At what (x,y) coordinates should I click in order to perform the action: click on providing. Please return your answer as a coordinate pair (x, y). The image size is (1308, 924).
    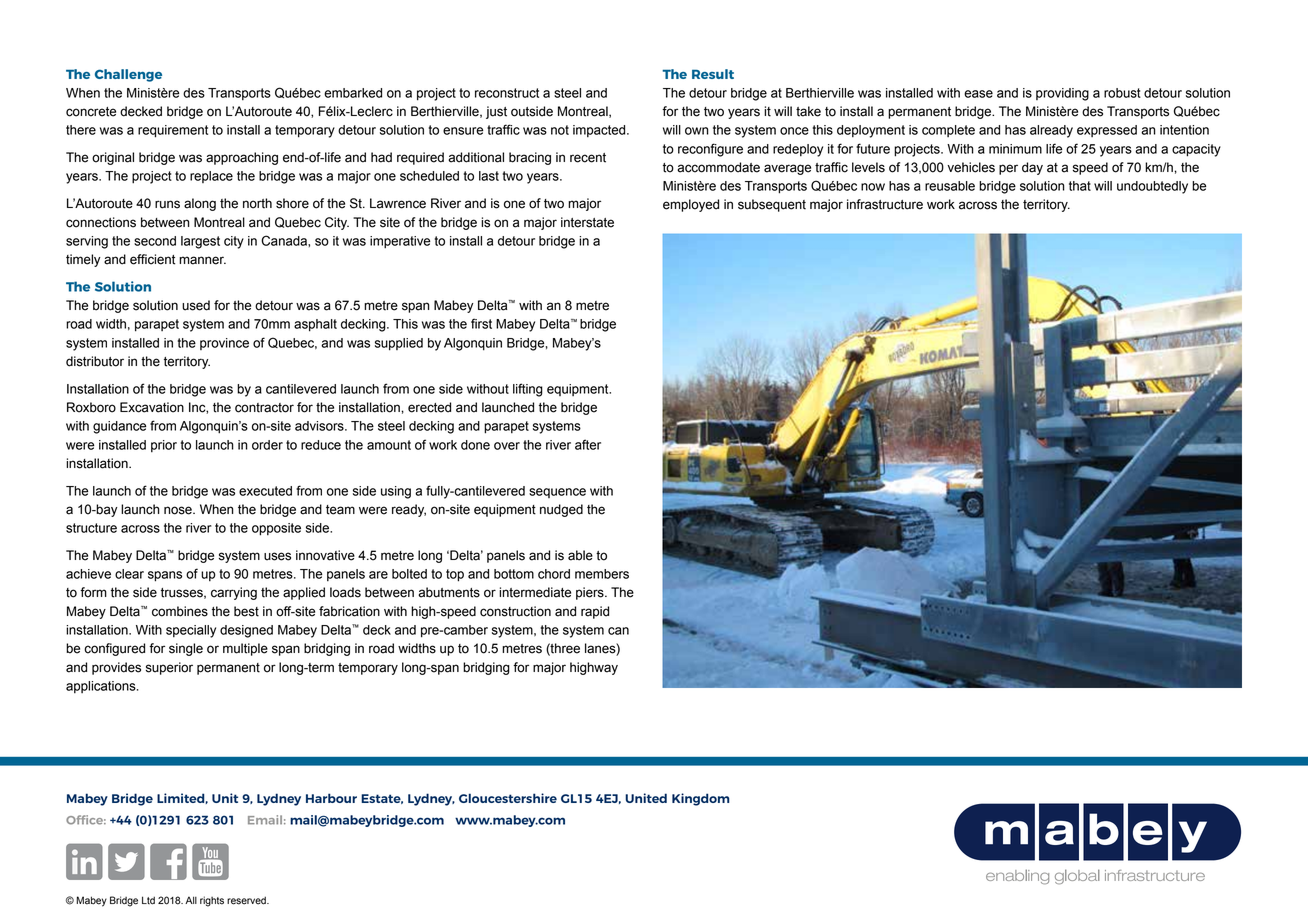
    Looking at the image, I should click on (1062, 94).
